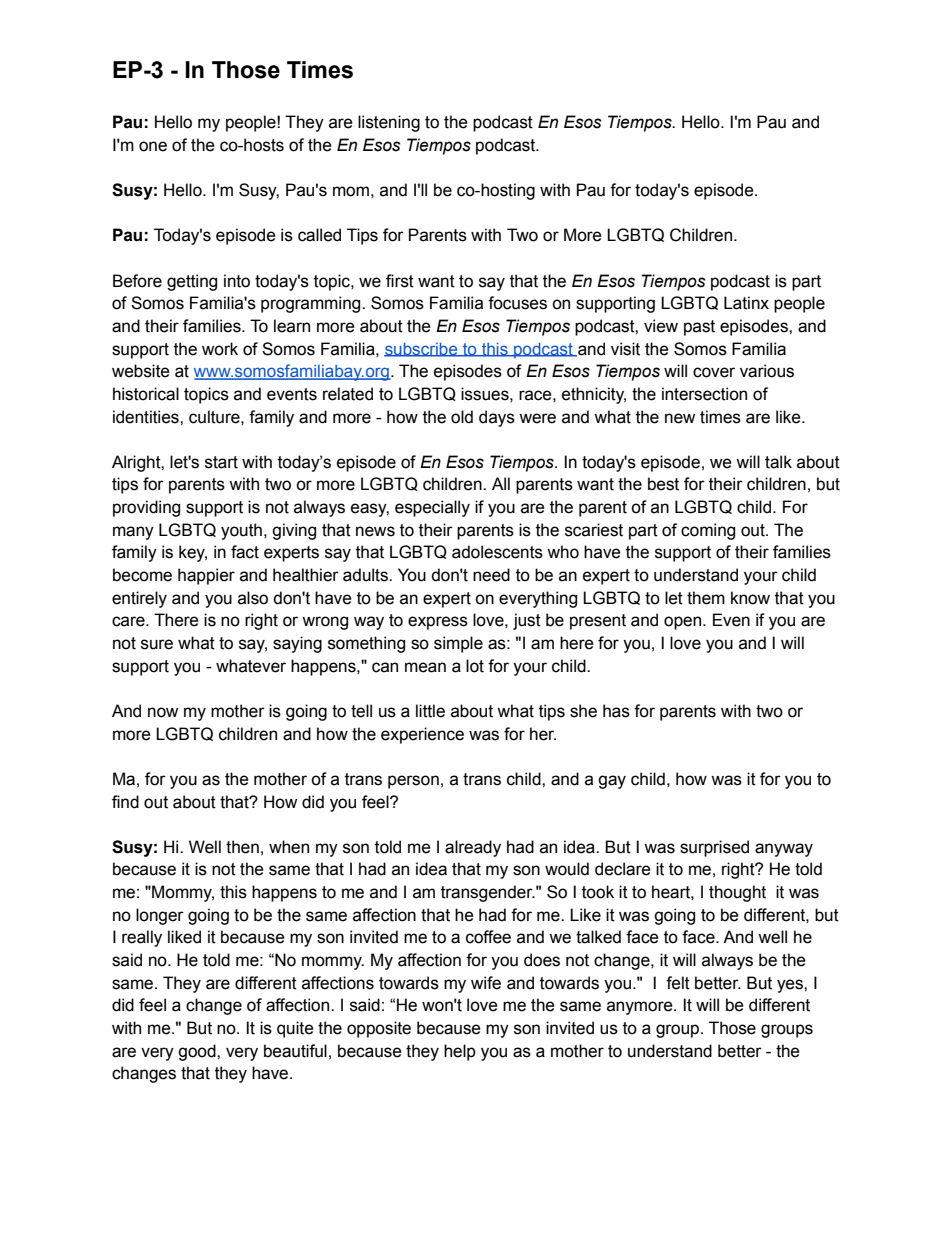 Image resolution: width=952 pixels, height=1233 pixels. What do you see at coordinates (153, 146) in the screenshot?
I see `one` at bounding box center [153, 146].
